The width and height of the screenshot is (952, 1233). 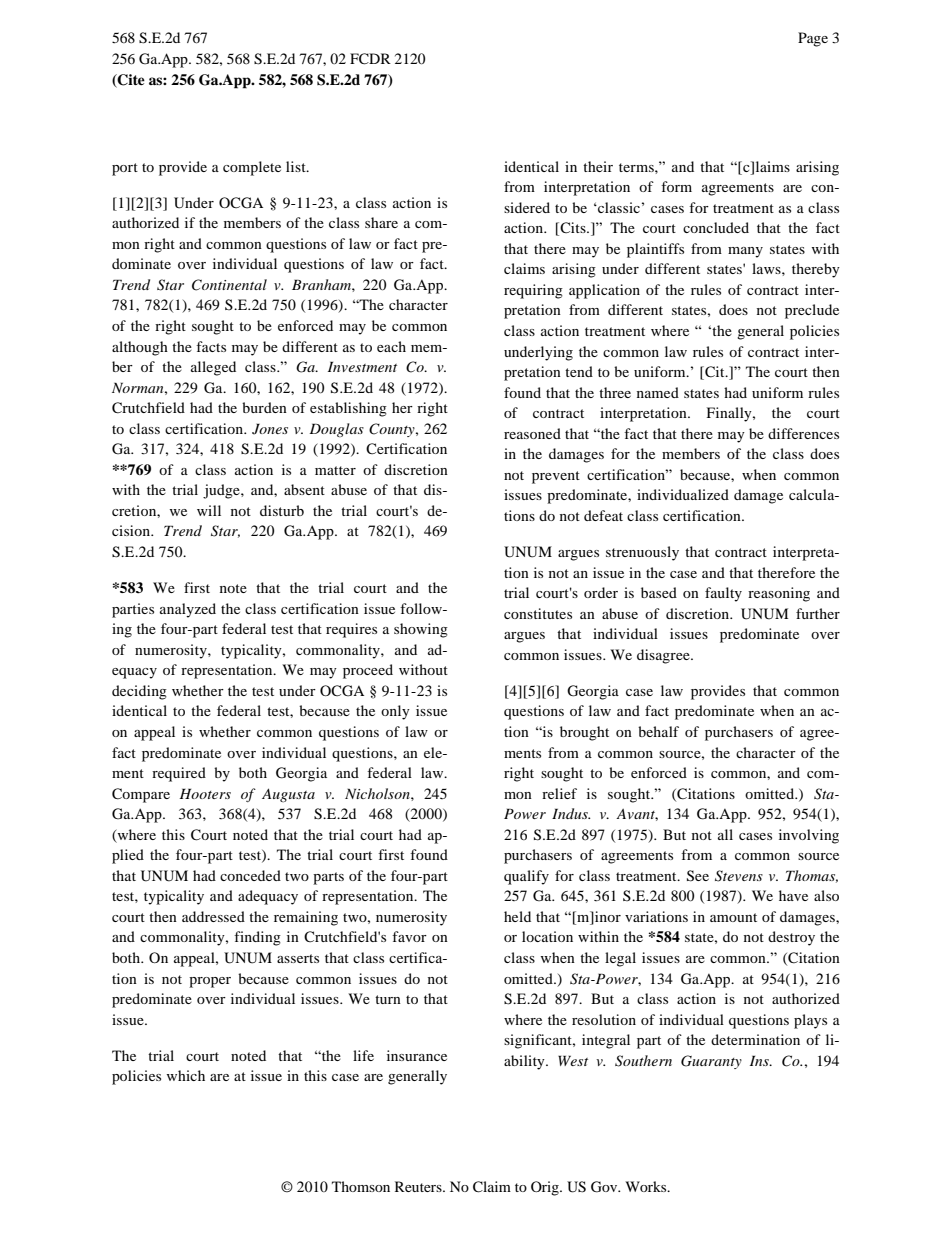 What do you see at coordinates (723, 594) in the screenshot?
I see `faulty` at bounding box center [723, 594].
